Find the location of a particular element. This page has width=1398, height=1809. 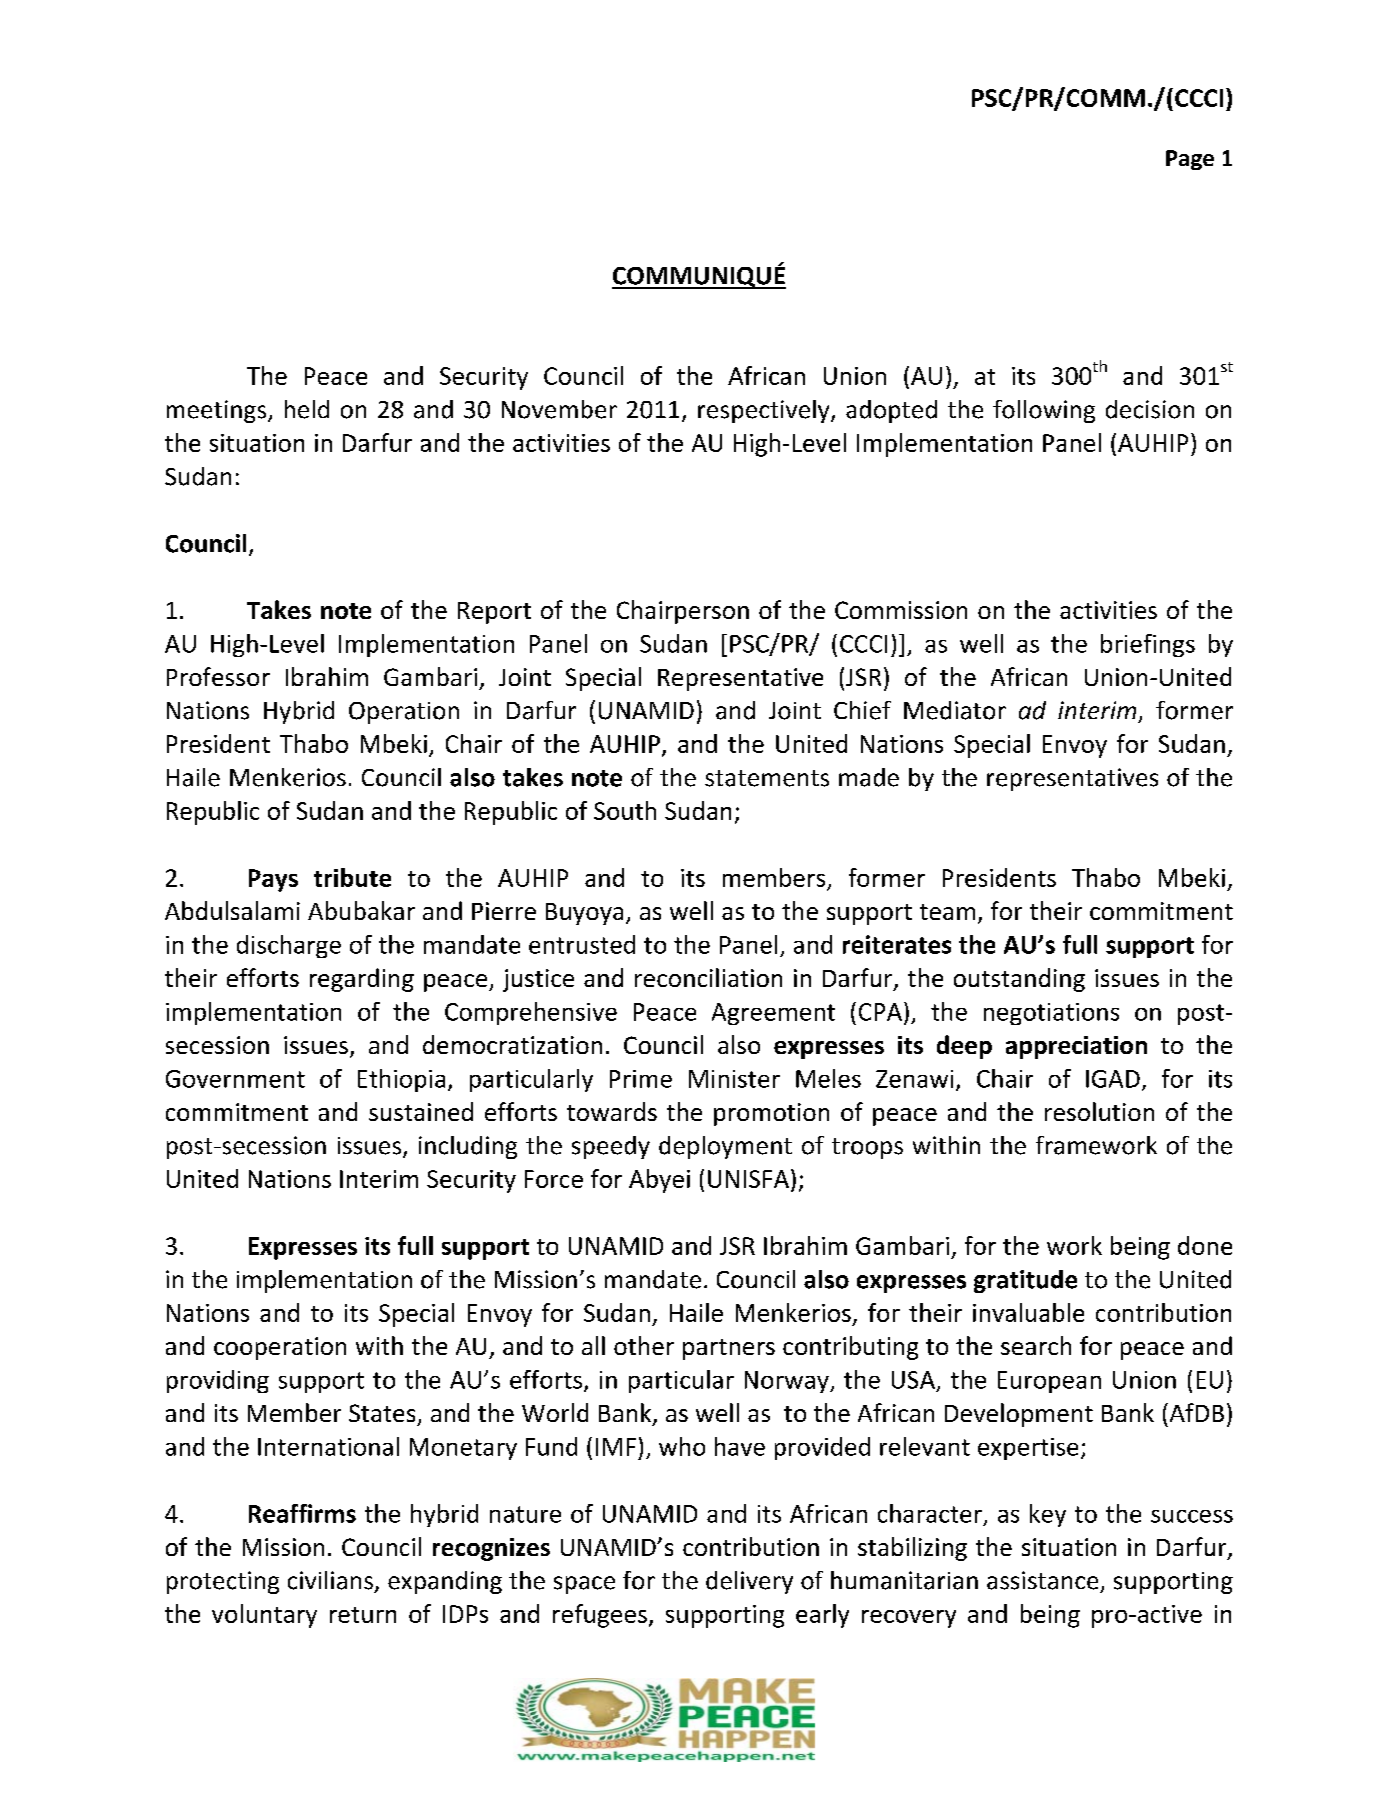

tribute is located at coordinates (352, 877).
